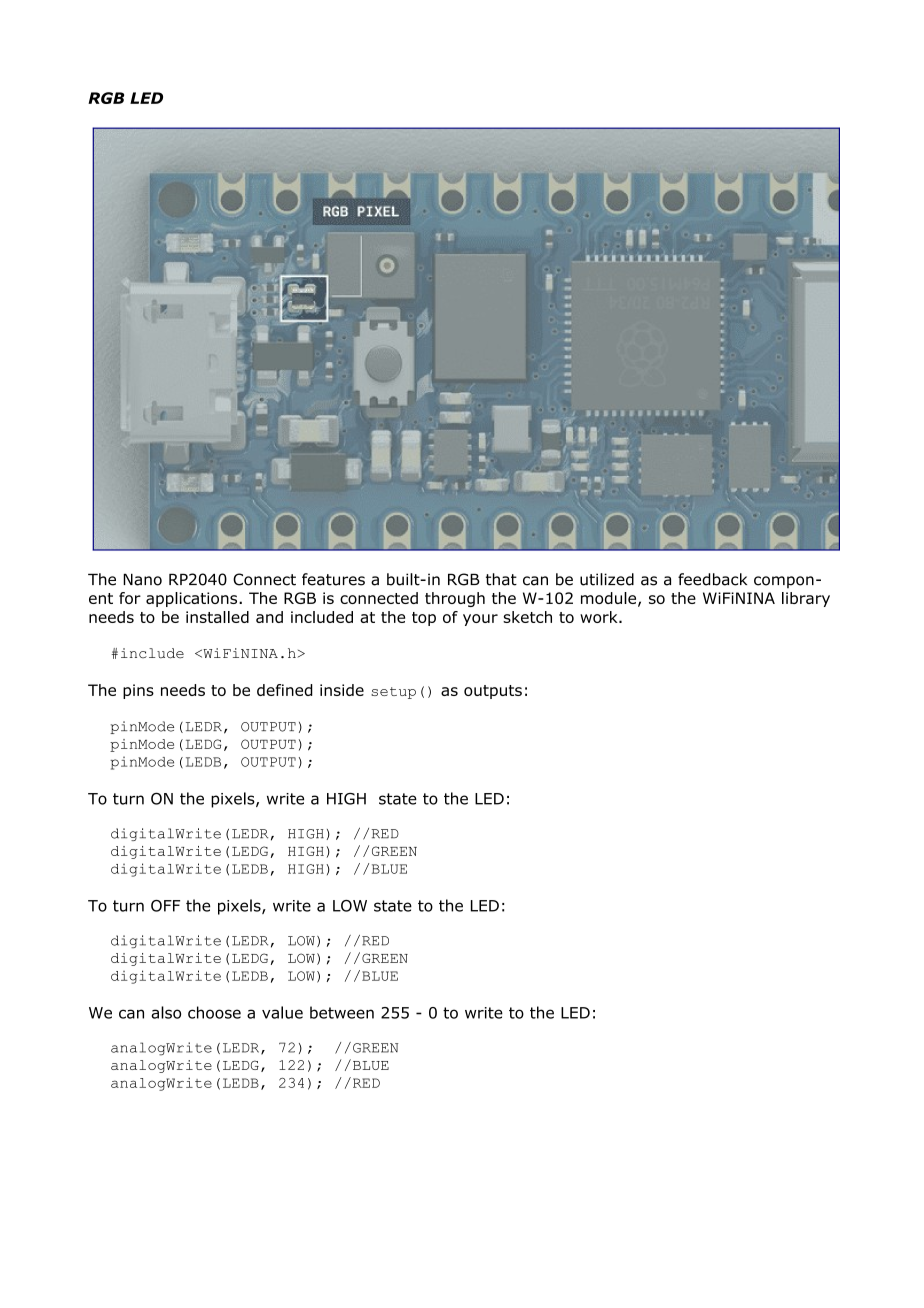 The width and height of the page is (924, 1308). What do you see at coordinates (285, 690) in the page?
I see `defined` at bounding box center [285, 690].
